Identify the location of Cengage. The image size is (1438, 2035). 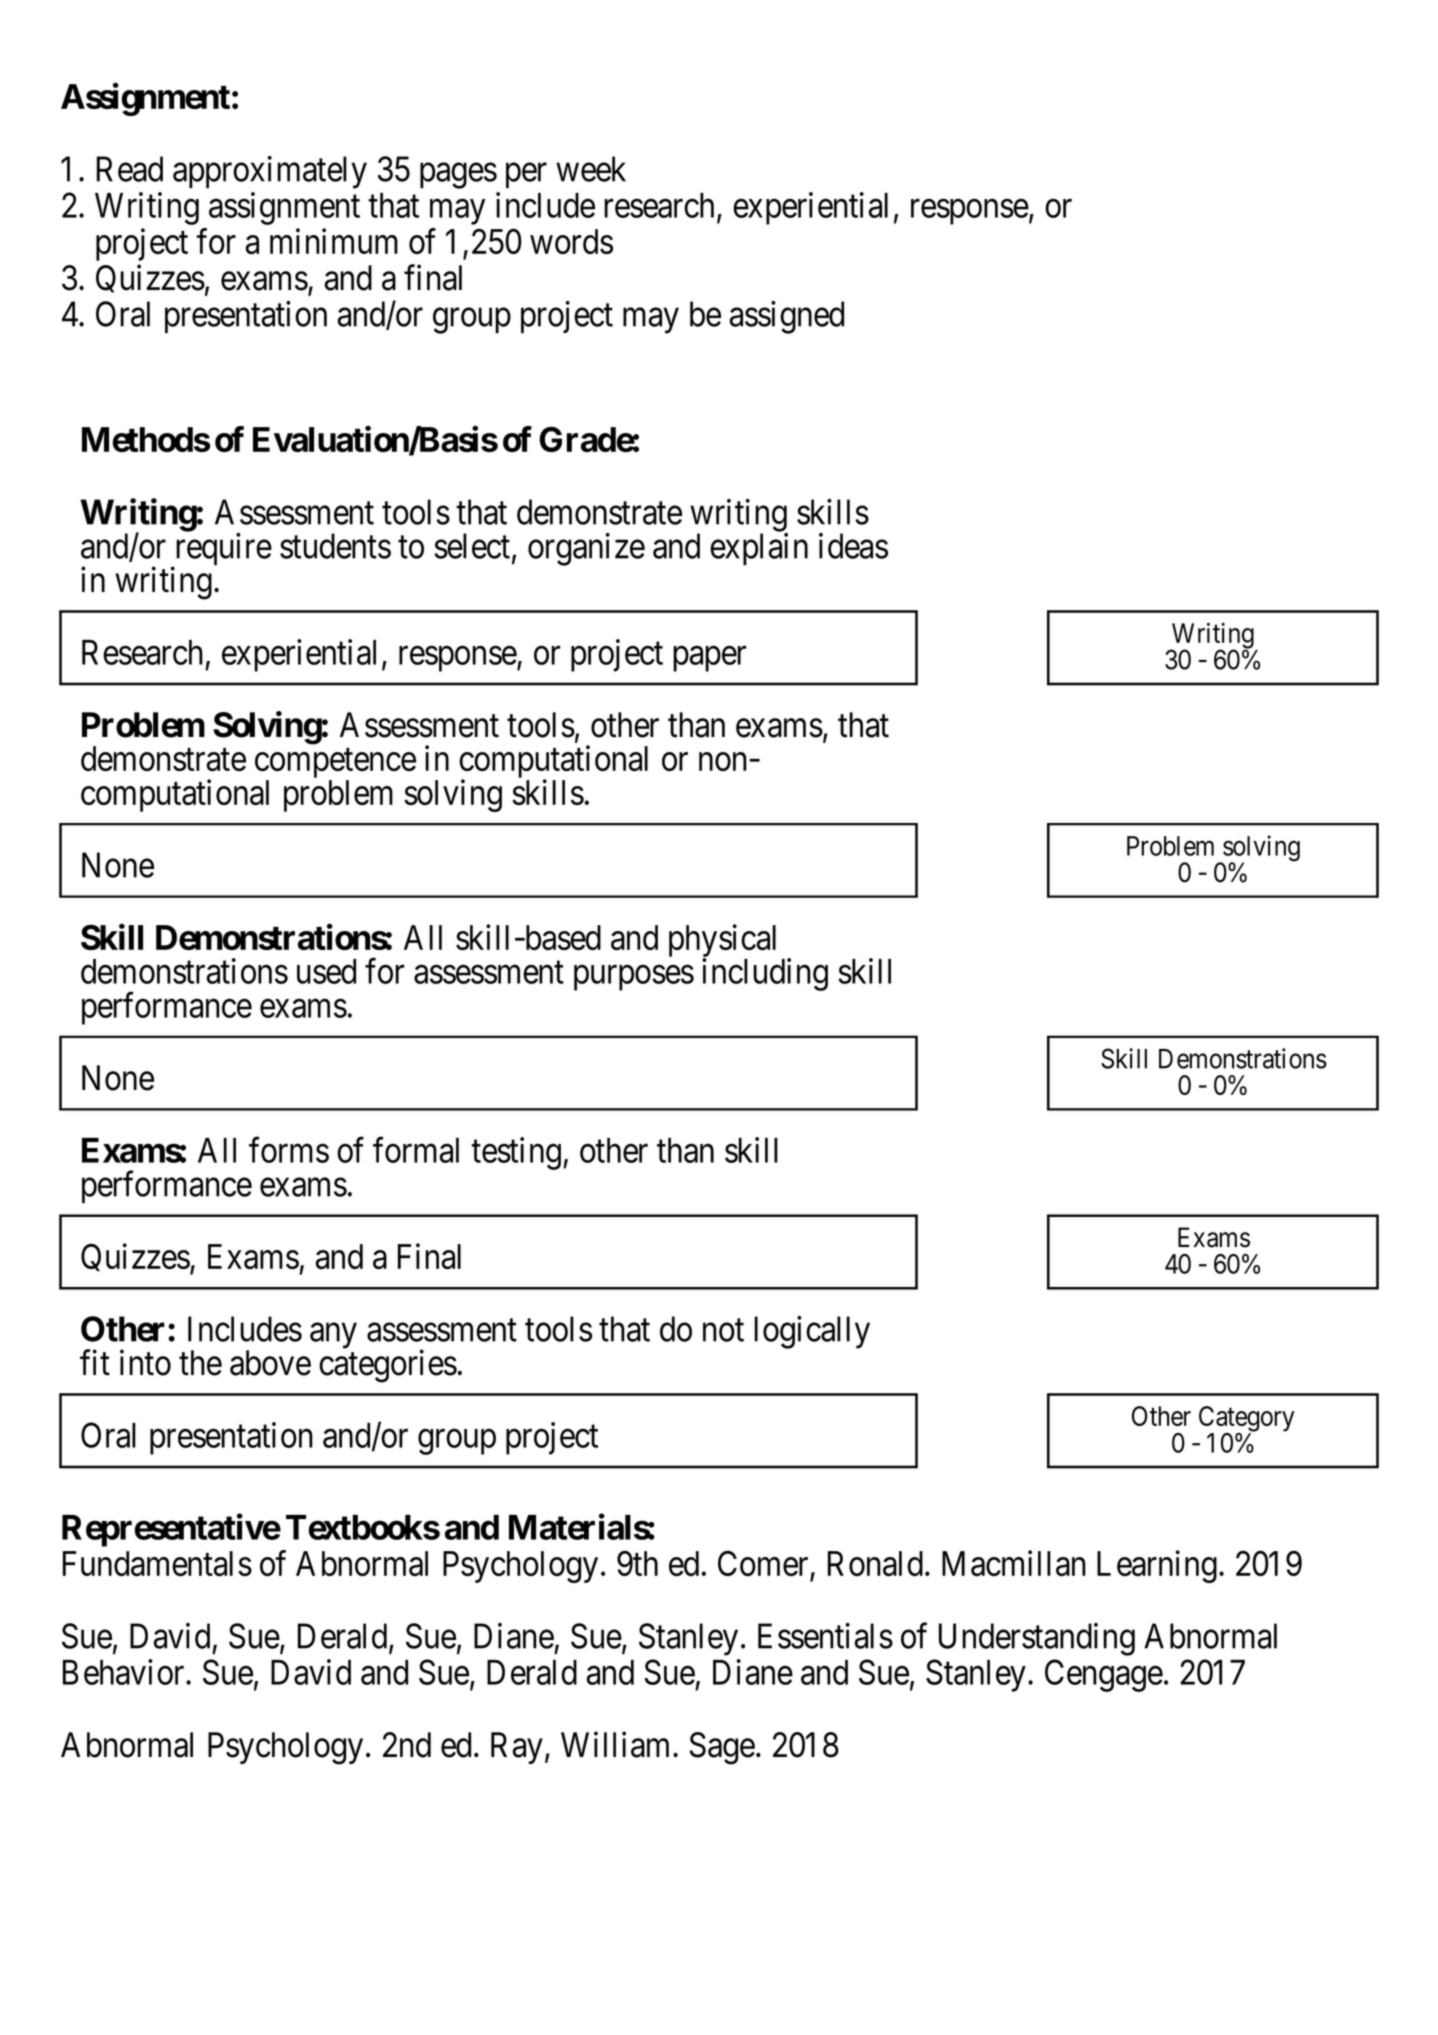
(1104, 1675).
